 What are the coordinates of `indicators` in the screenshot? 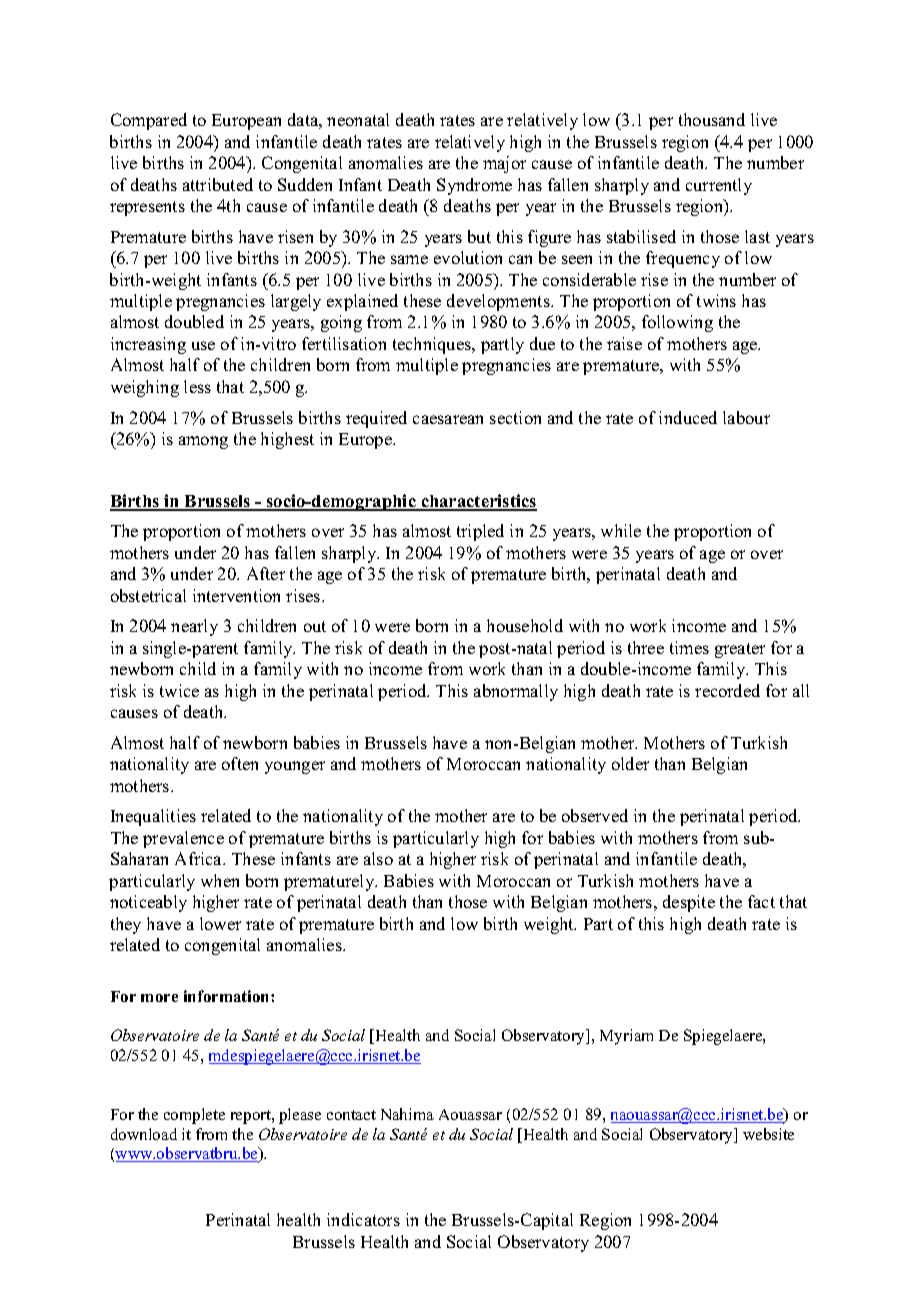 It's located at (363, 1219).
